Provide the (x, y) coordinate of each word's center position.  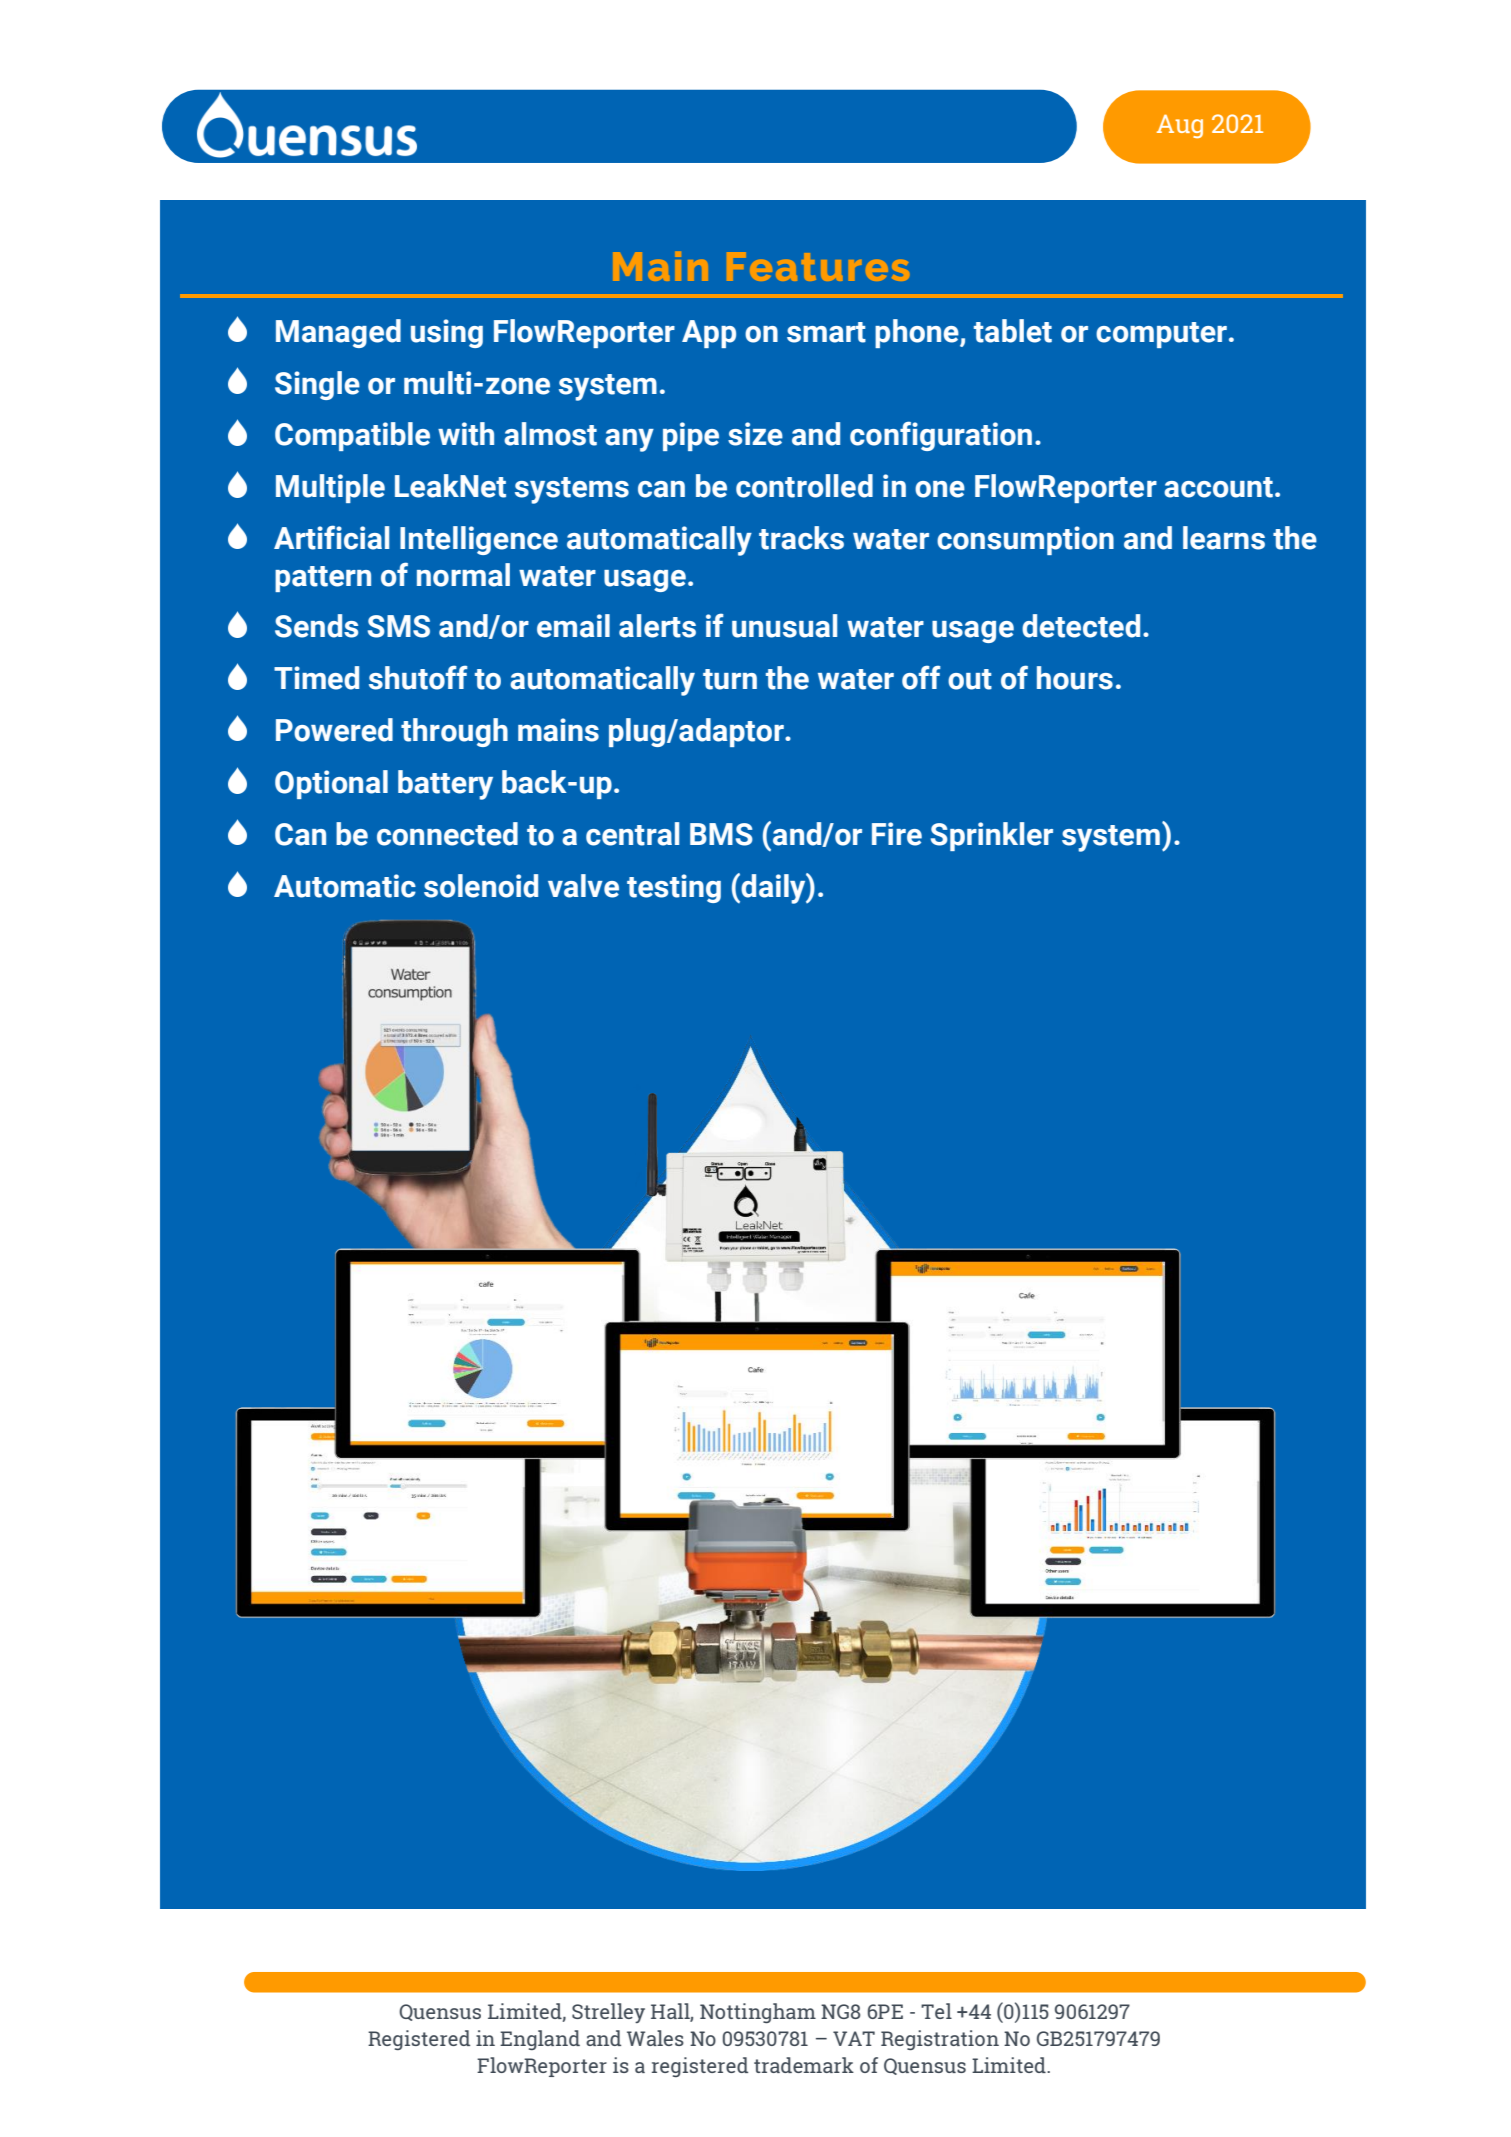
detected (1081, 626)
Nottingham (758, 2013)
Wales (655, 2038)
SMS (399, 626)
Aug (1180, 126)
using (447, 333)
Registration (940, 2040)
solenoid (481, 886)
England (540, 2040)
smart (826, 332)
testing (674, 888)
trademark (804, 2065)
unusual (784, 626)
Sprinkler (992, 836)
